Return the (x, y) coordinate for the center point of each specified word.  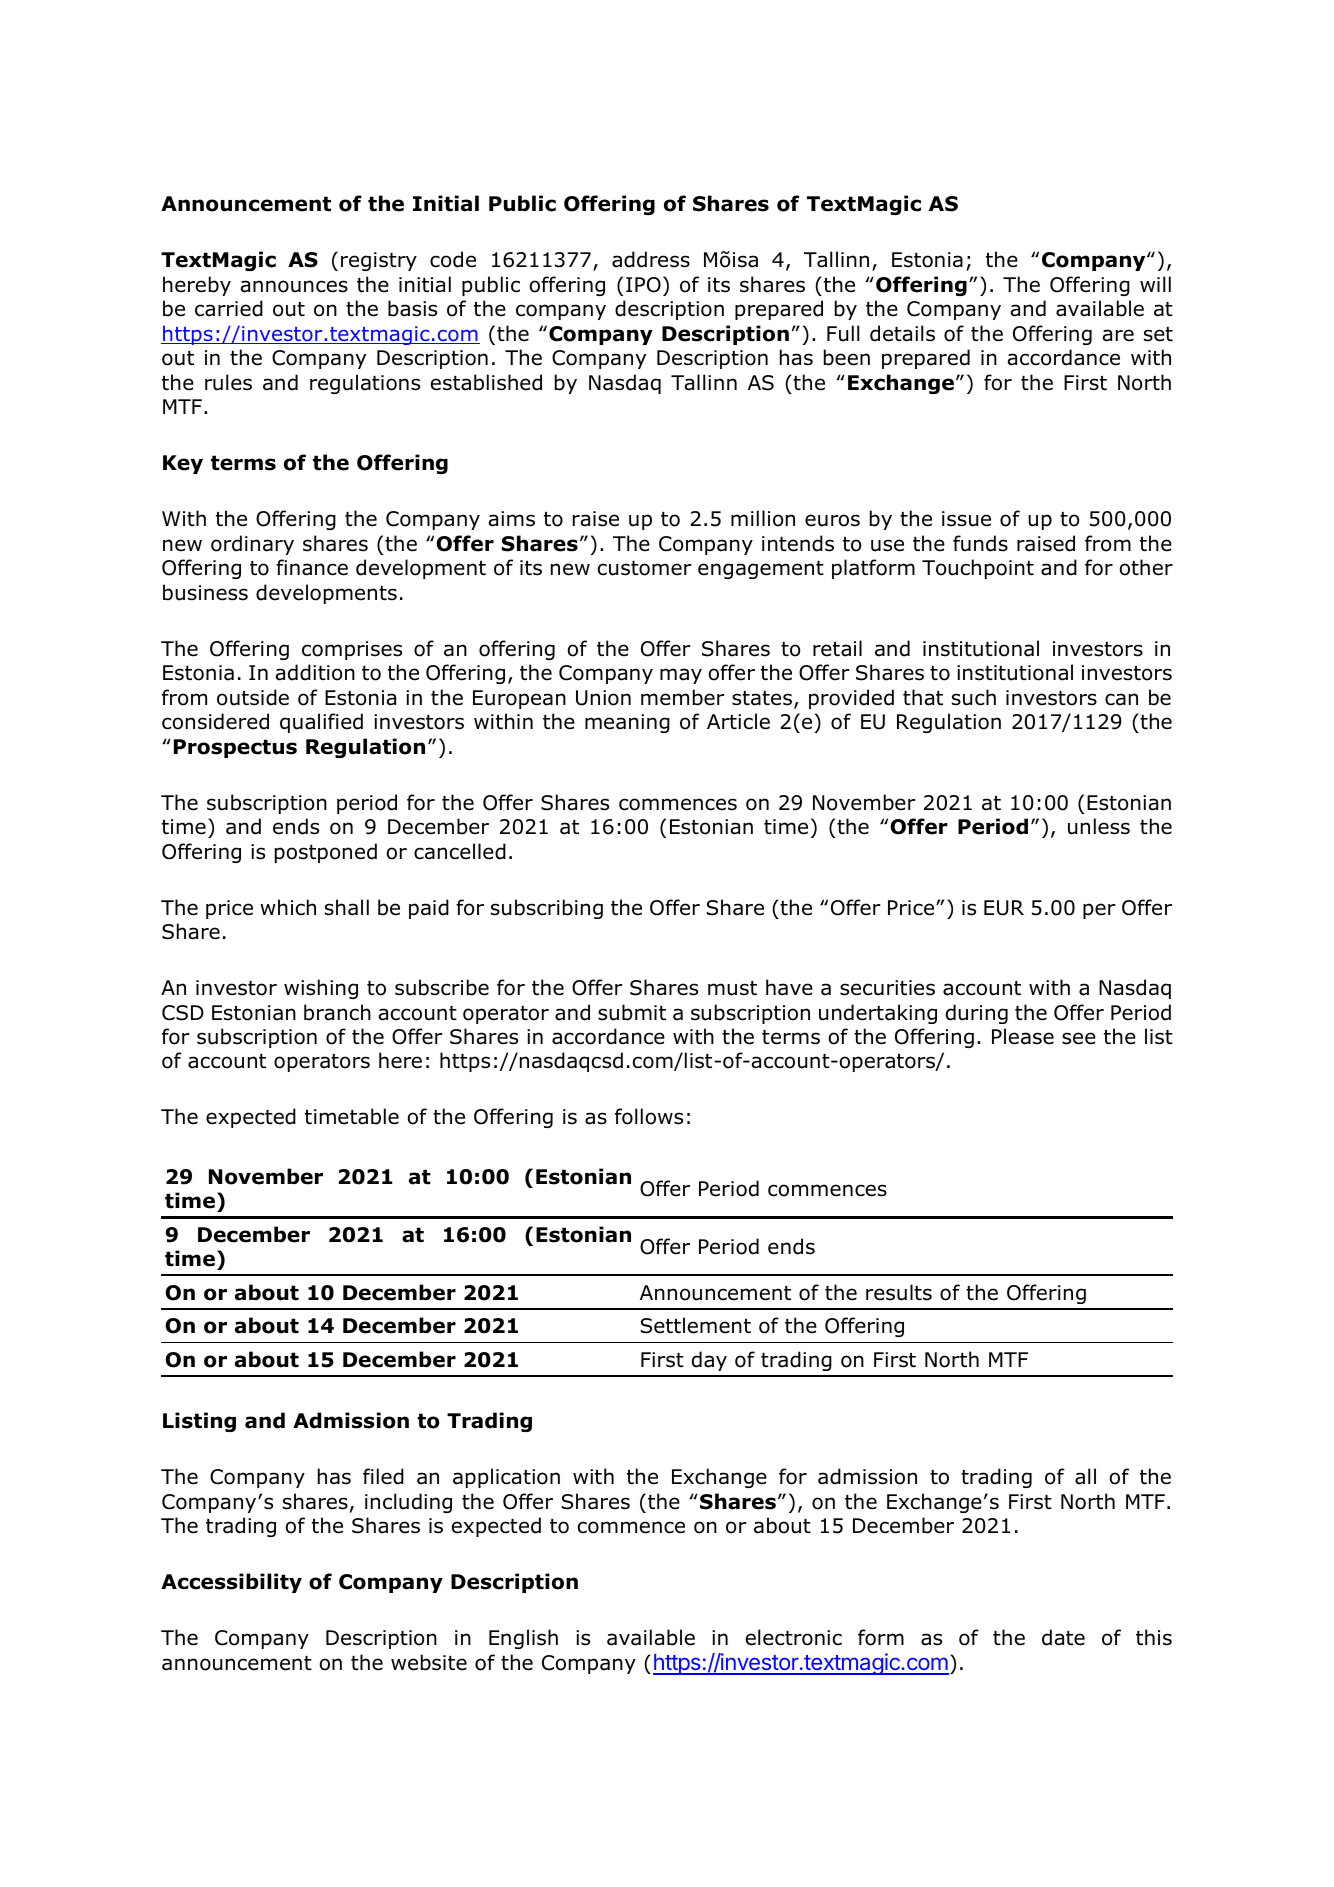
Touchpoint (978, 569)
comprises (352, 650)
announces (294, 286)
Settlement (696, 1325)
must (732, 988)
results (899, 1292)
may (681, 676)
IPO (643, 285)
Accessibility (231, 1583)
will (1155, 284)
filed (383, 1476)
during (977, 1014)
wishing (321, 989)
